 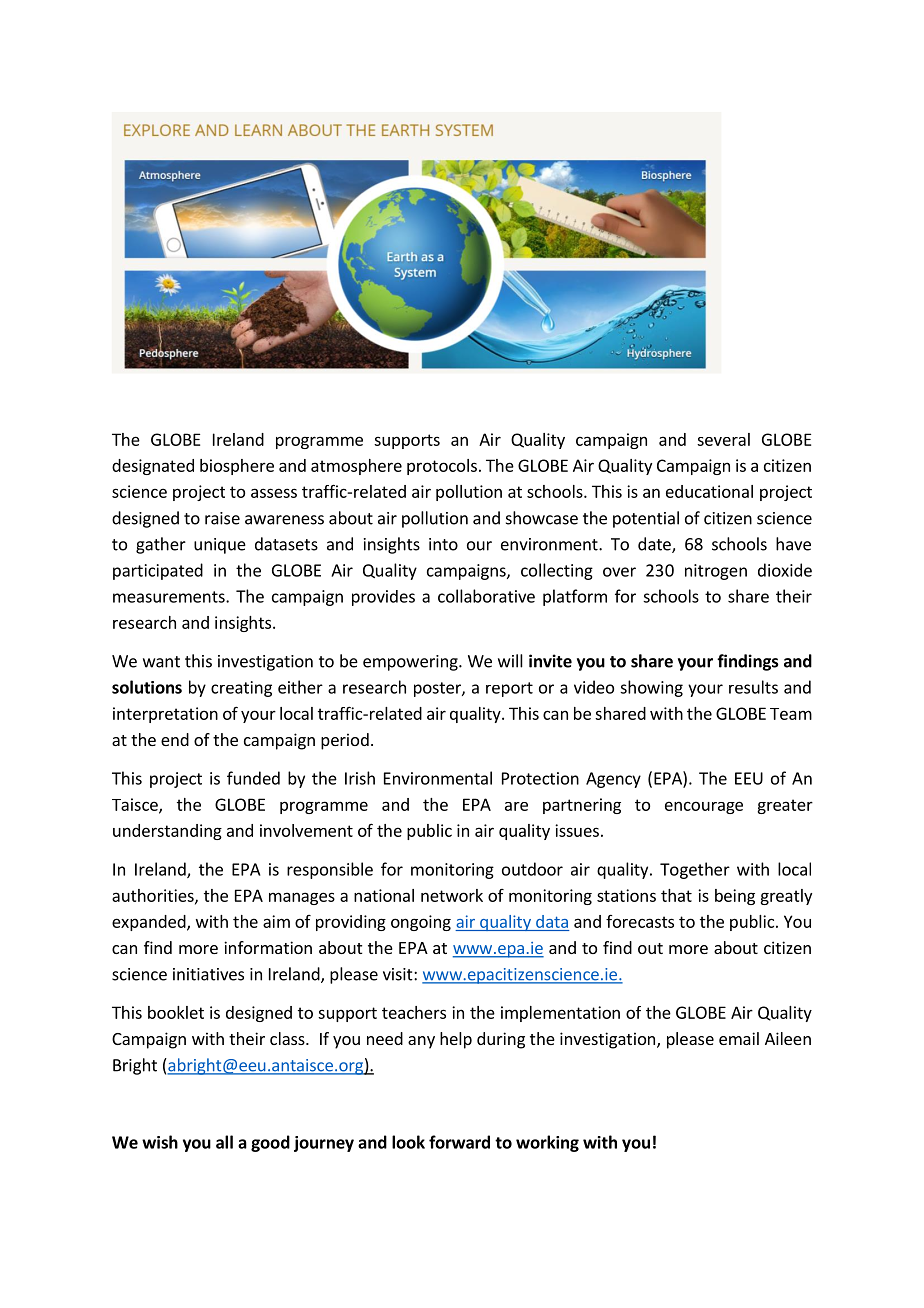 I want to click on funded, so click(x=253, y=778).
